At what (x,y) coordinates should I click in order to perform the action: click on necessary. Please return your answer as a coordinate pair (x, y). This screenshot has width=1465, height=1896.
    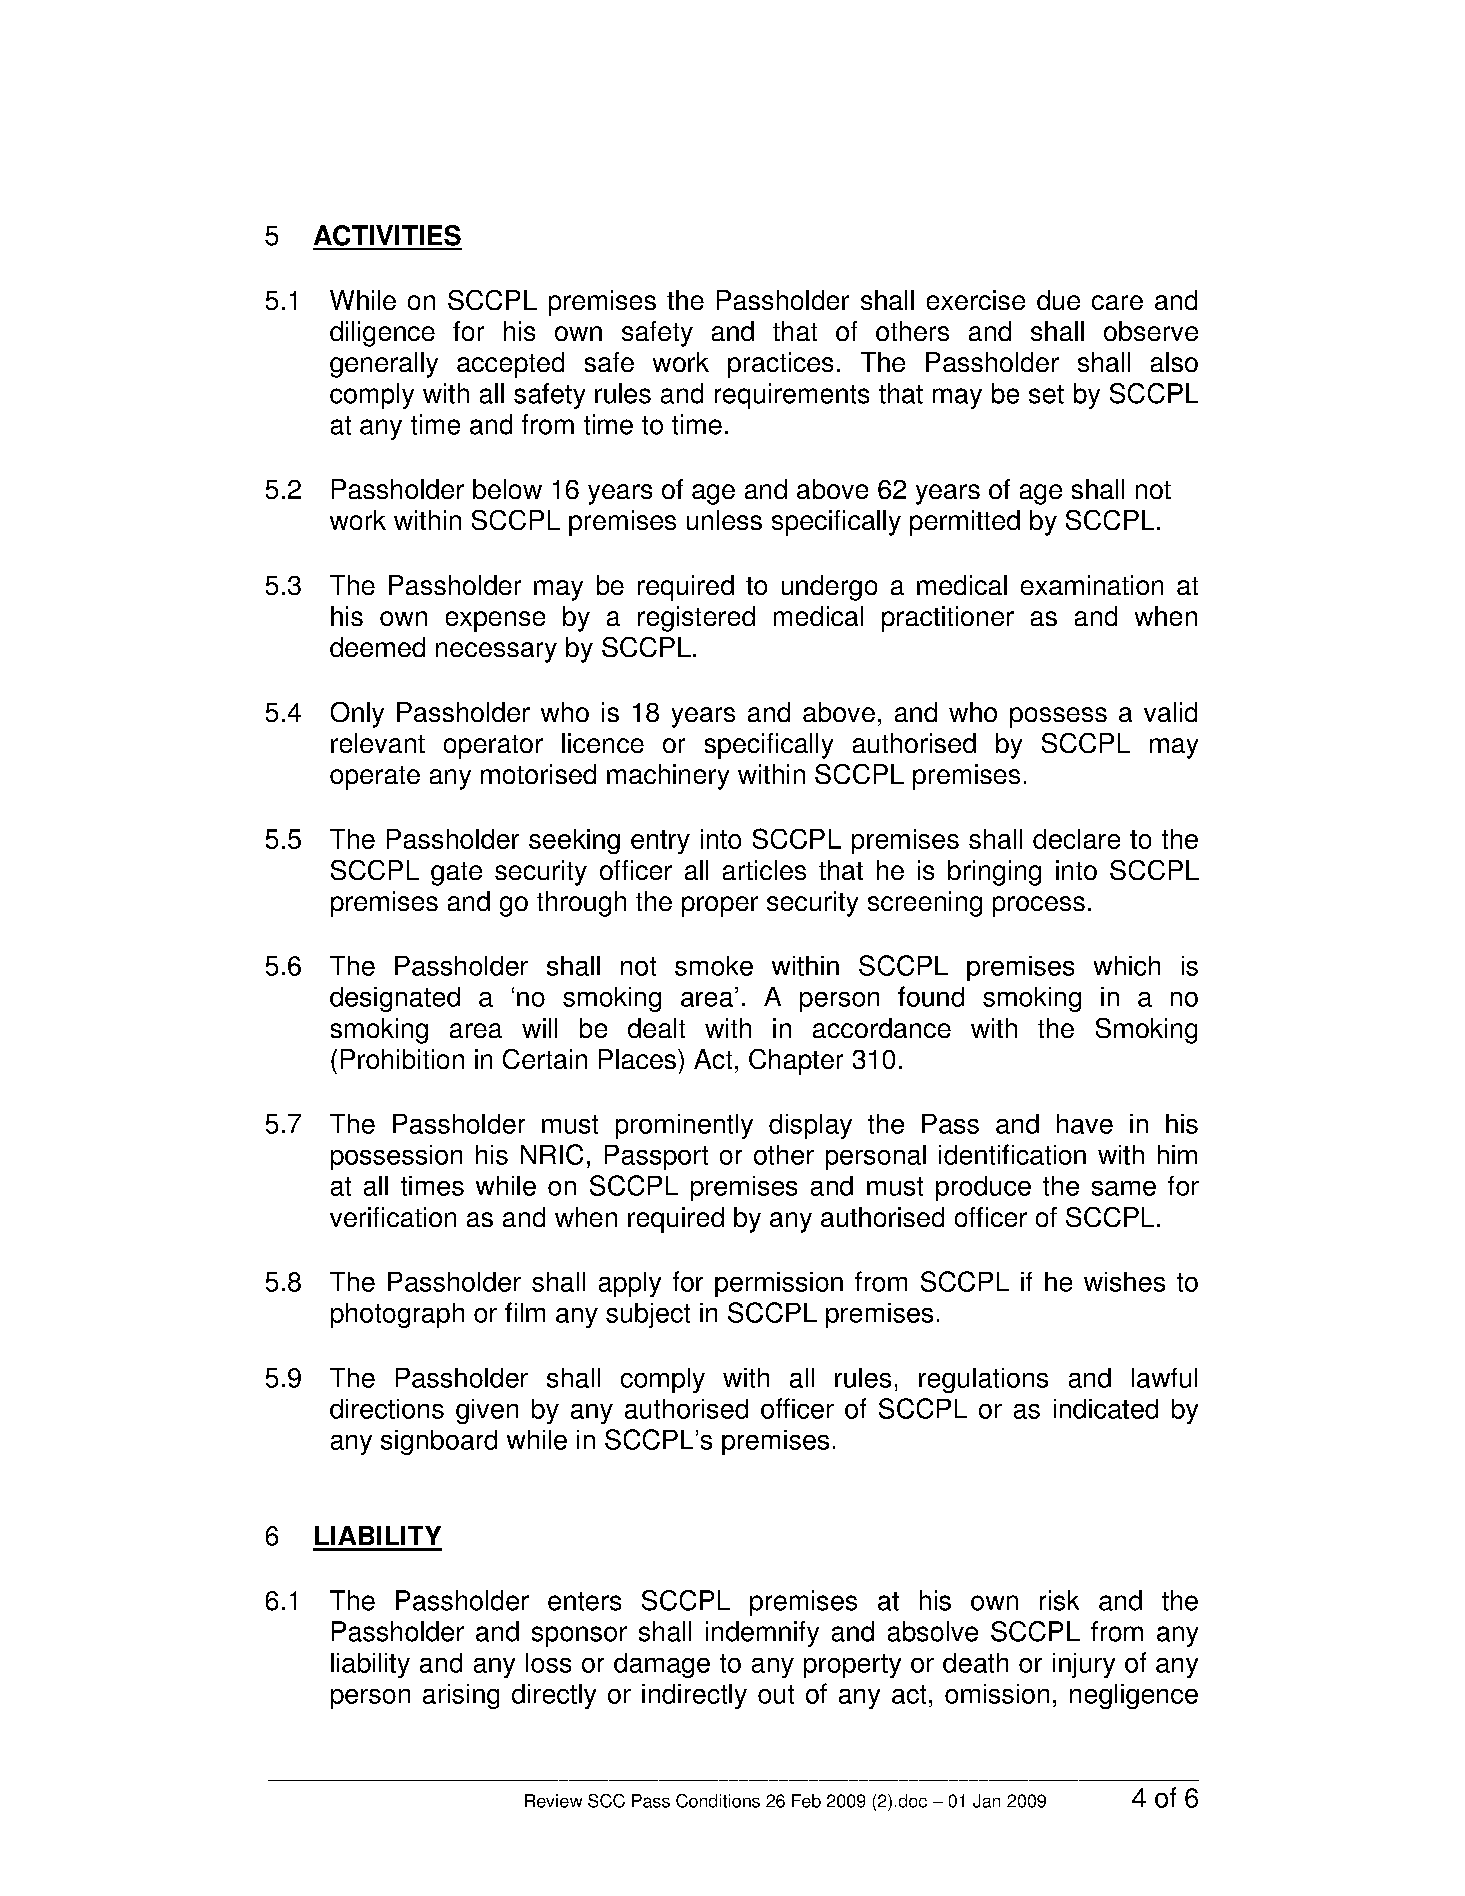
    Looking at the image, I should click on (496, 652).
